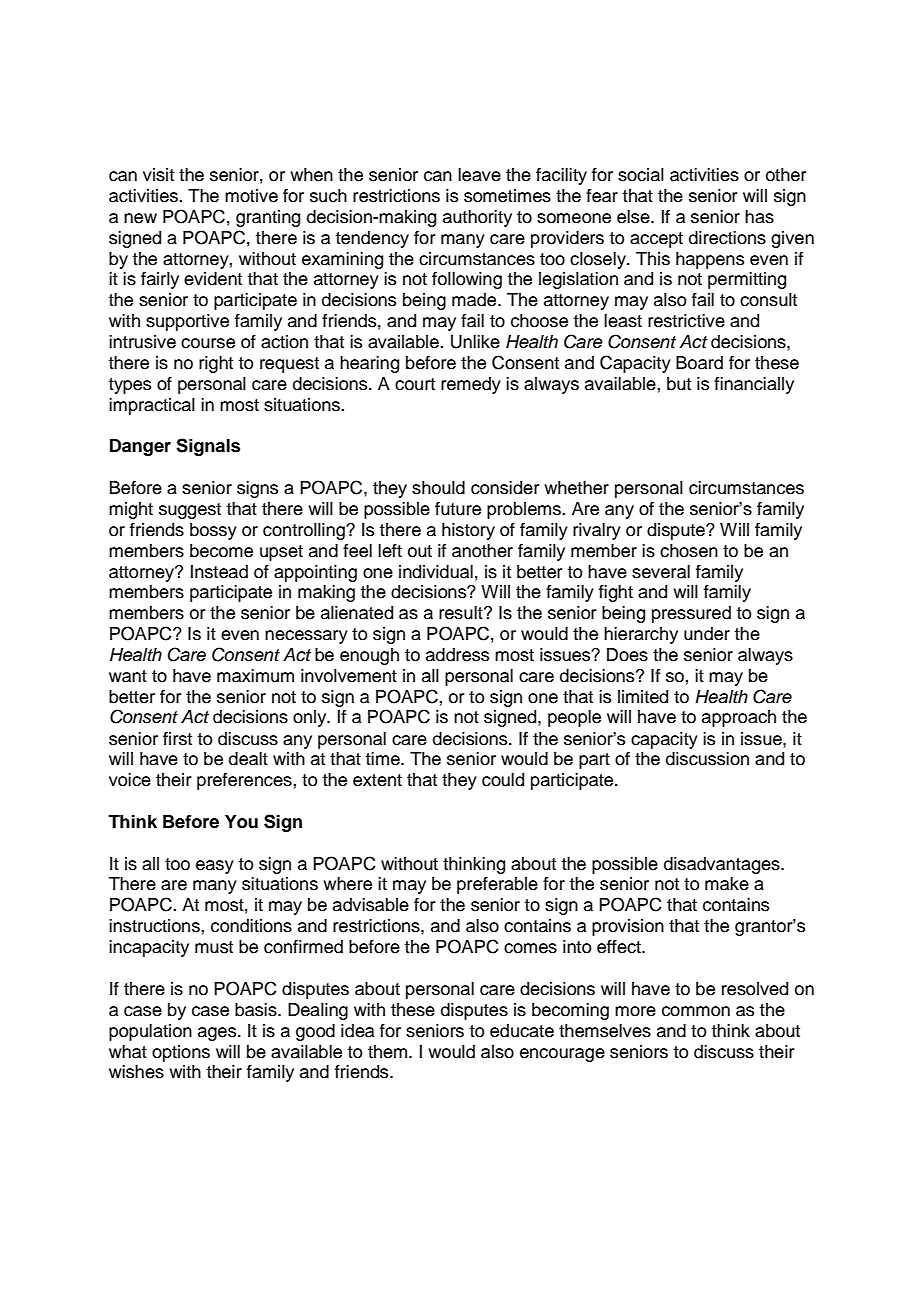 The image size is (924, 1308). I want to click on options, so click(181, 1053).
